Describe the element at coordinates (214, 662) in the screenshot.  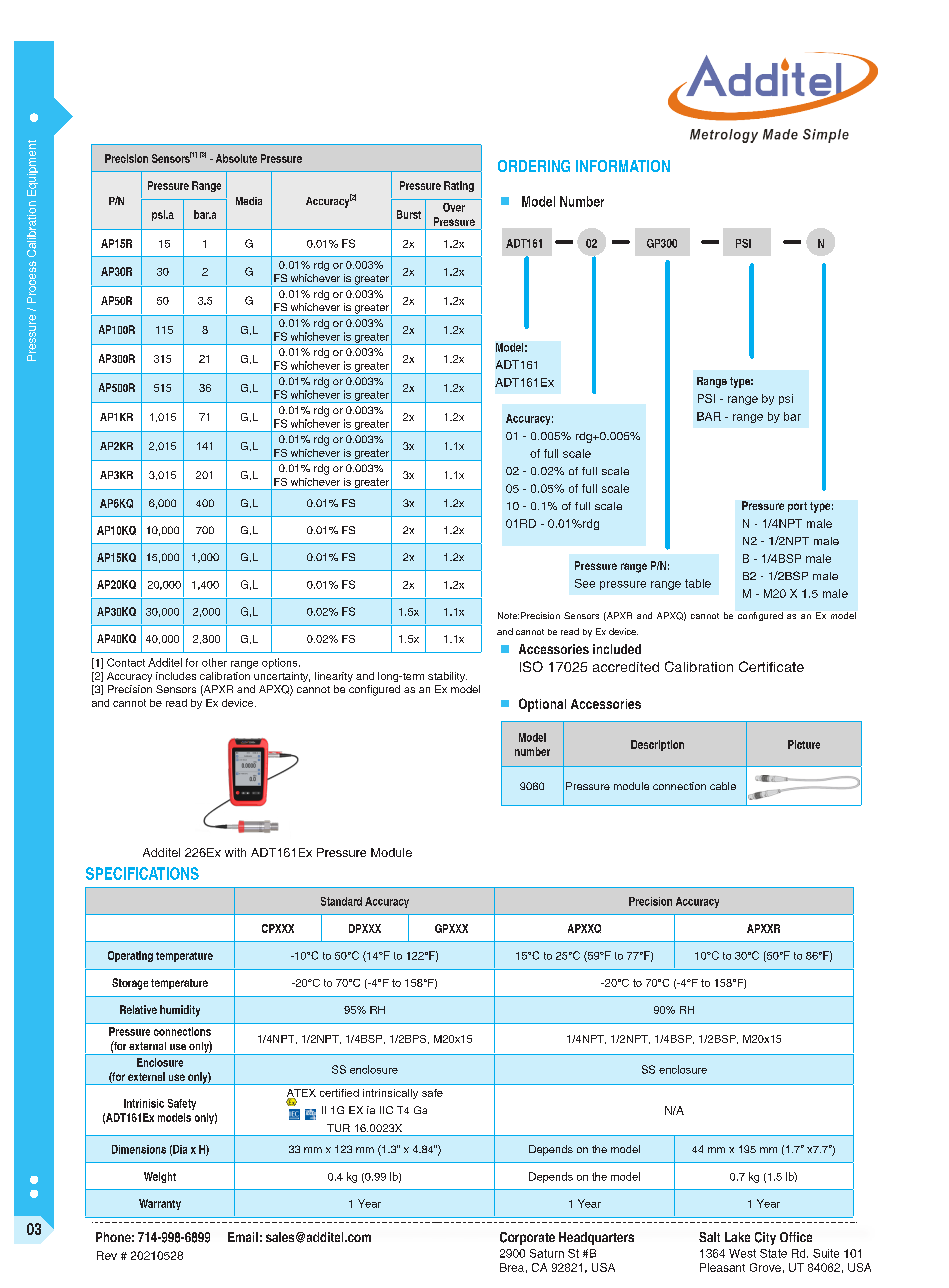
I see `other` at that location.
